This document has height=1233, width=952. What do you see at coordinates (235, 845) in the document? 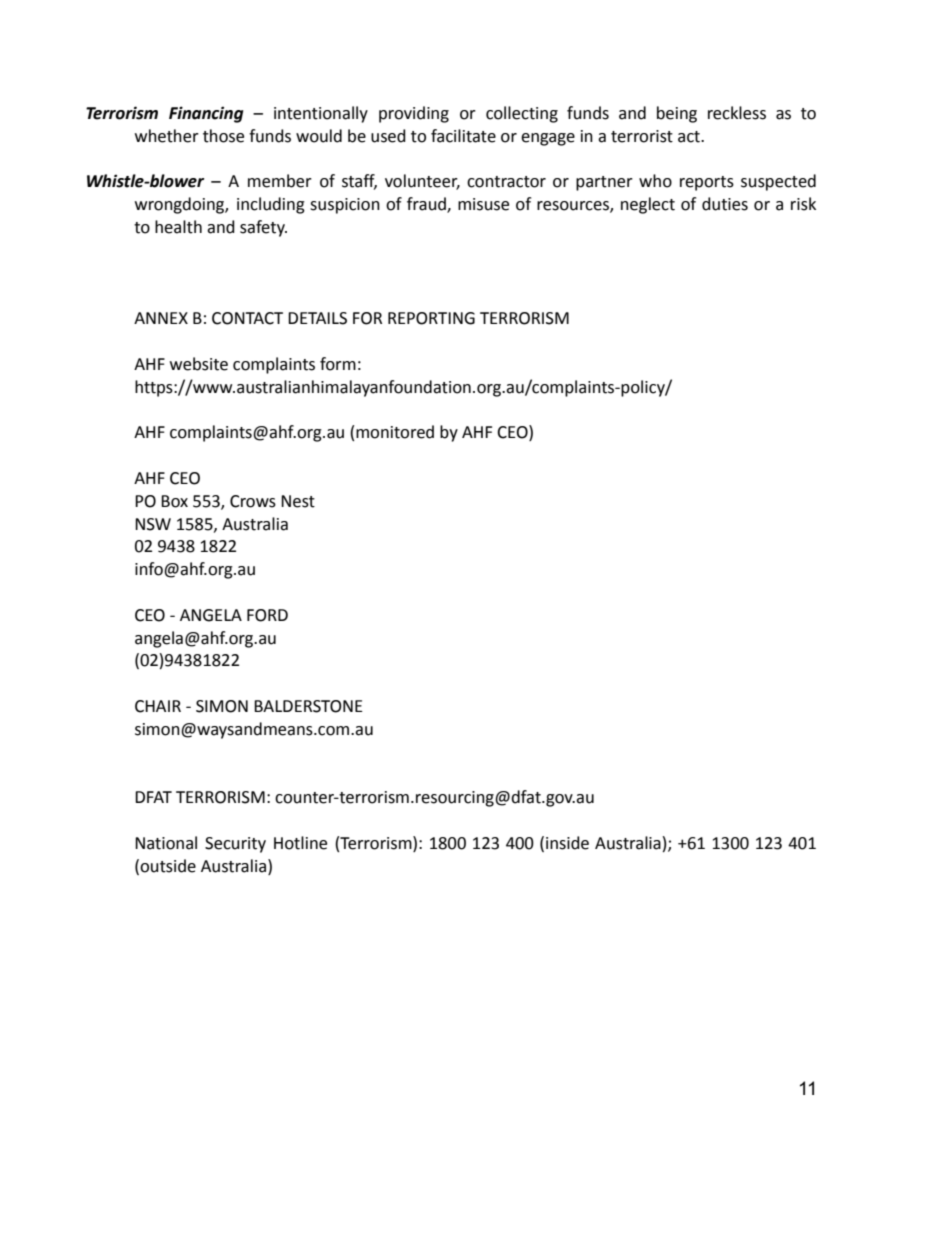
I see `Security` at bounding box center [235, 845].
